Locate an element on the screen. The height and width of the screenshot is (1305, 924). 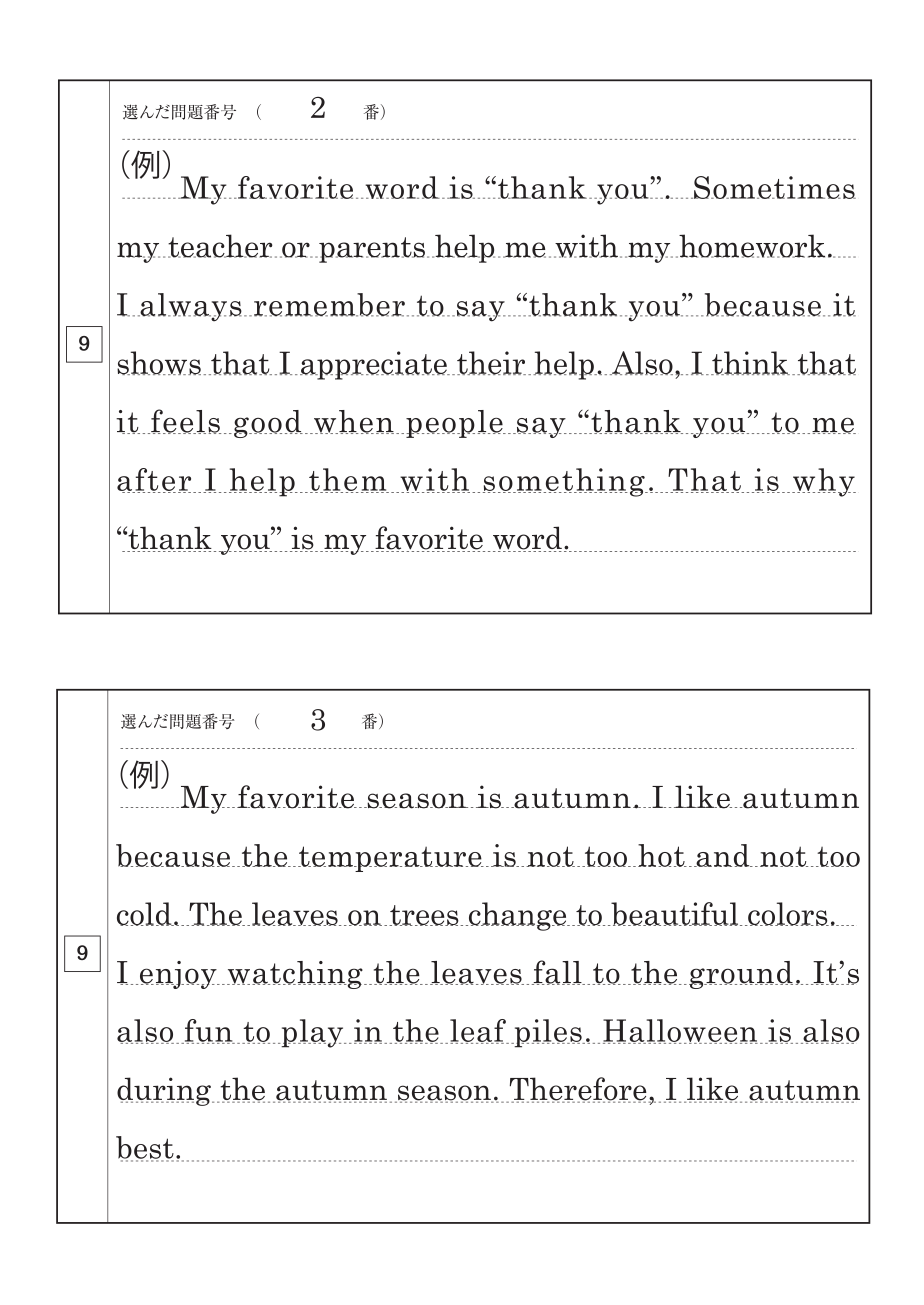
during is located at coordinates (165, 1091).
